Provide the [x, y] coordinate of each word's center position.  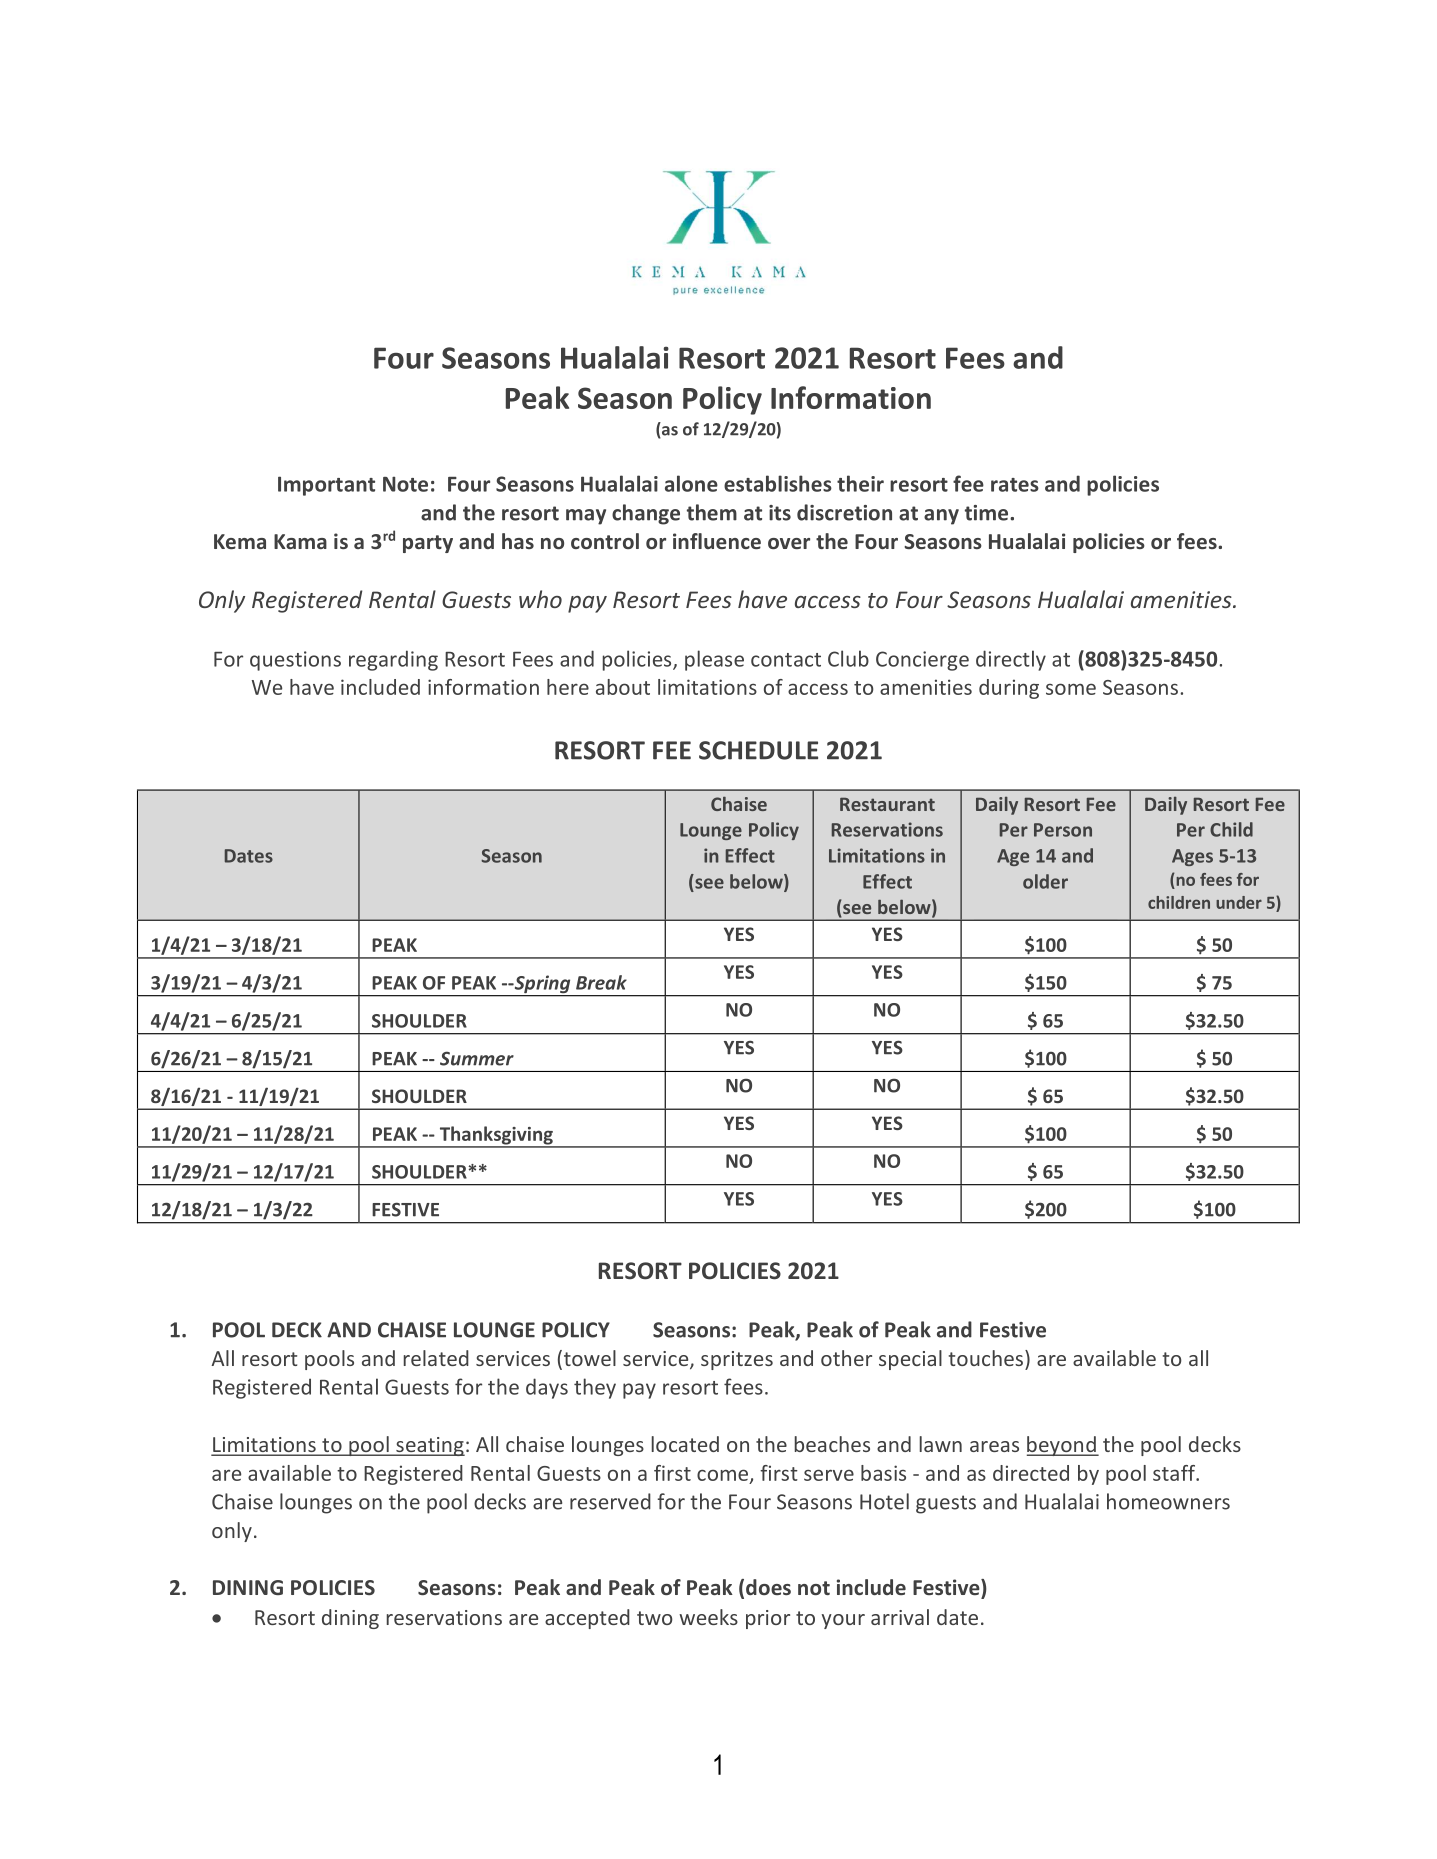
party [428, 544]
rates [1015, 485]
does [768, 1587]
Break [601, 982]
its [780, 513]
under [1239, 902]
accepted [587, 1619]
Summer [477, 1058]
